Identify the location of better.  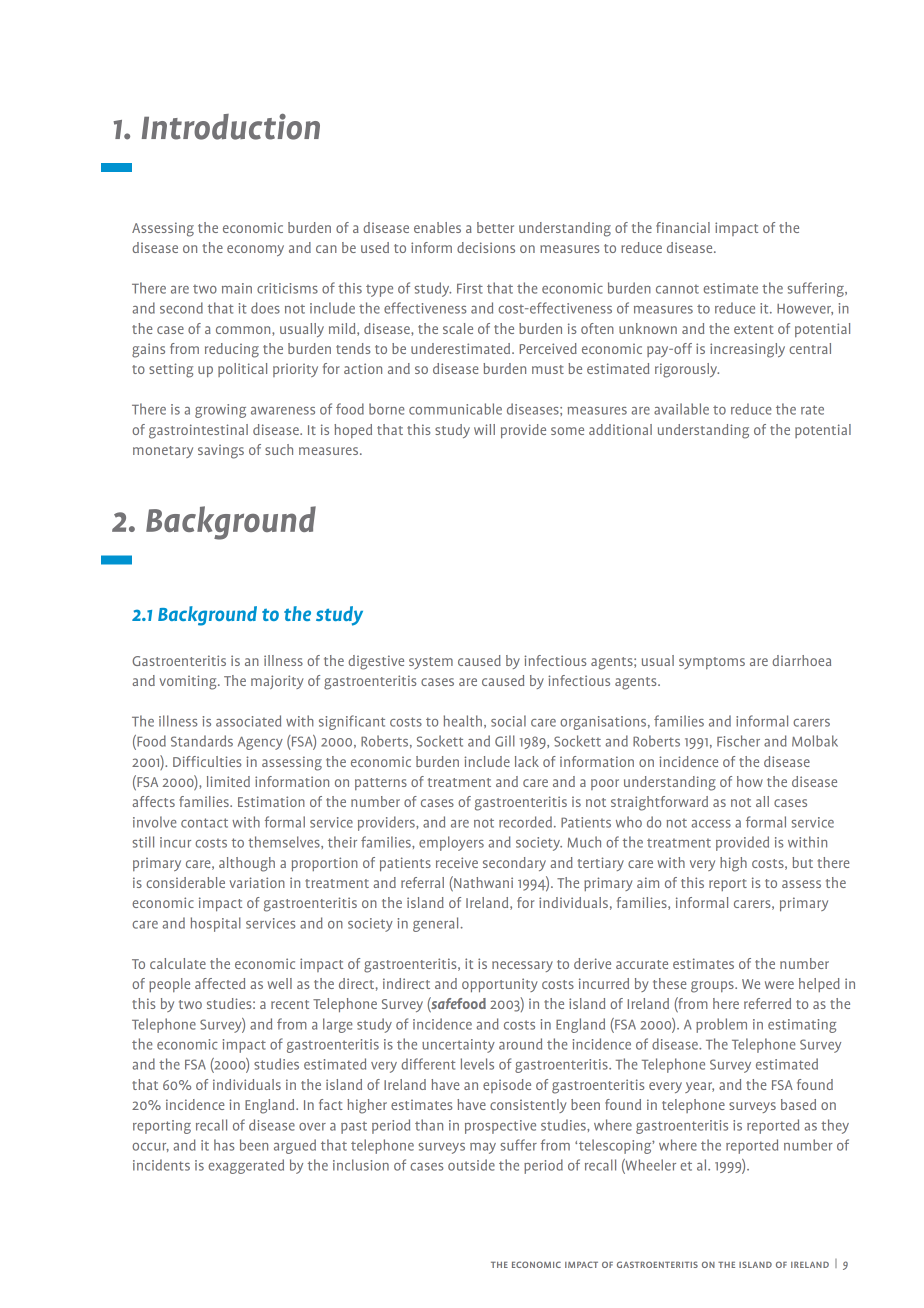
(495, 227).
